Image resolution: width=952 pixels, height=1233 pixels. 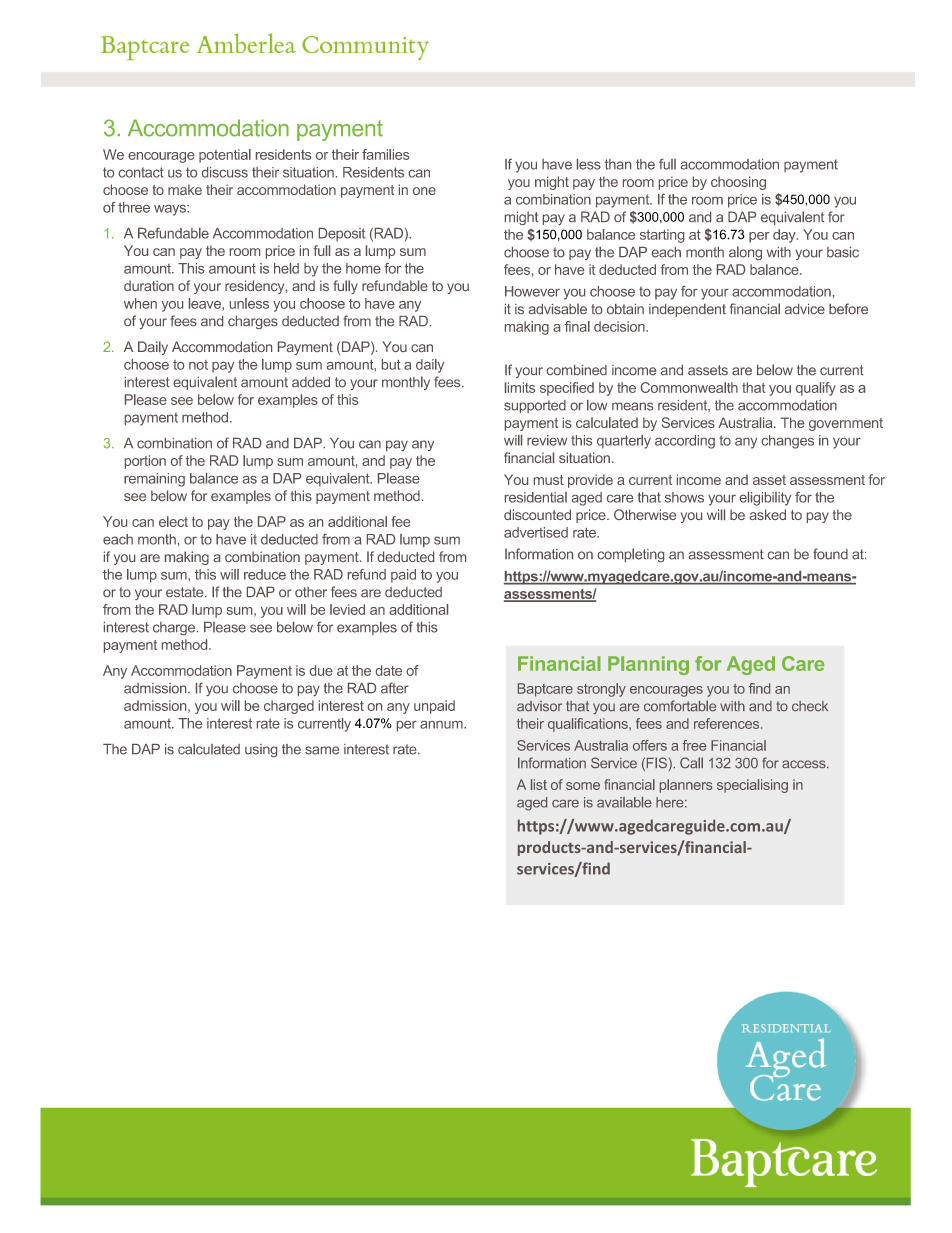 I want to click on discuss, so click(x=225, y=172).
